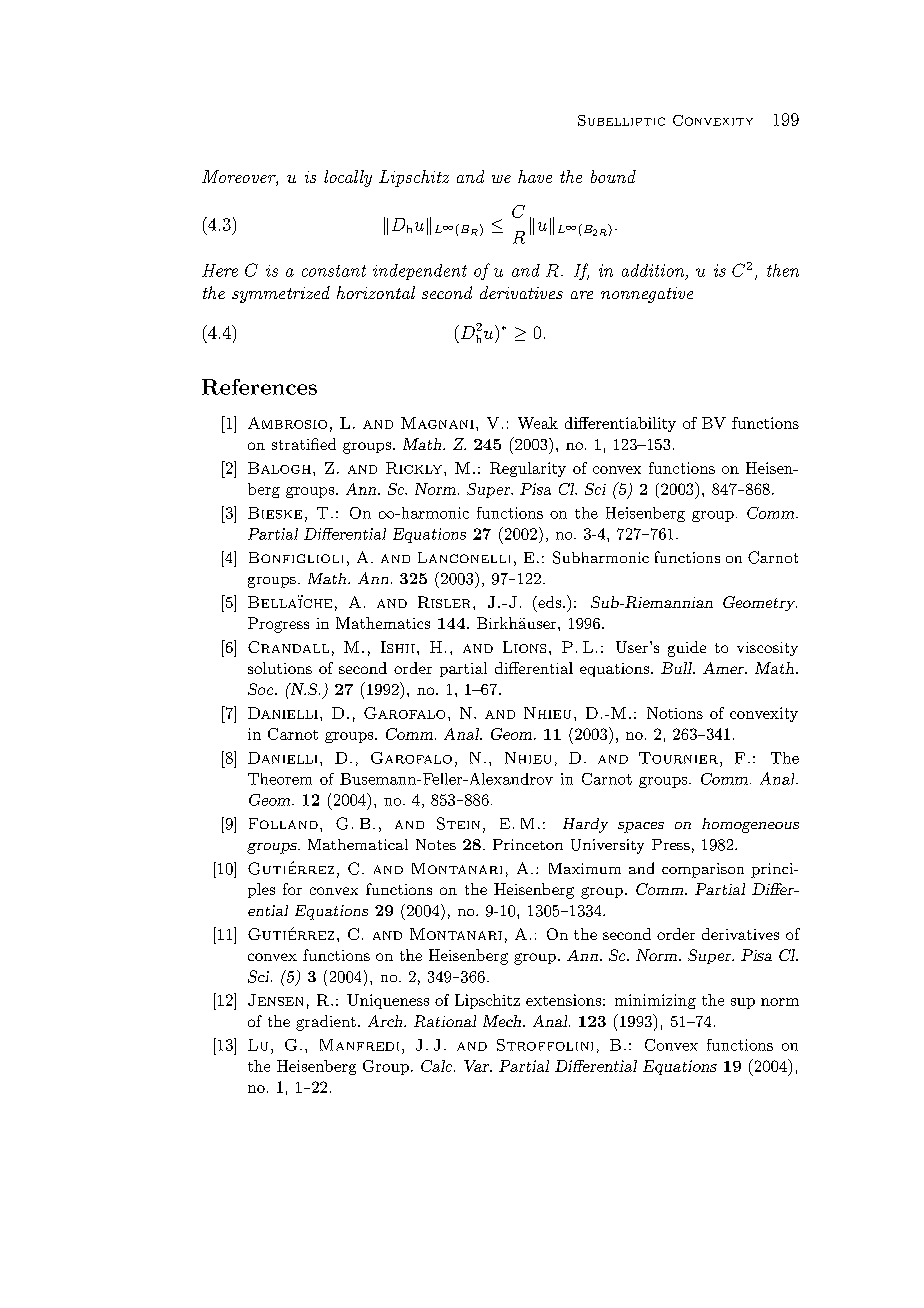 The height and width of the page is (1308, 924). Describe the element at coordinates (654, 271) in the page. I see `addition` at that location.
